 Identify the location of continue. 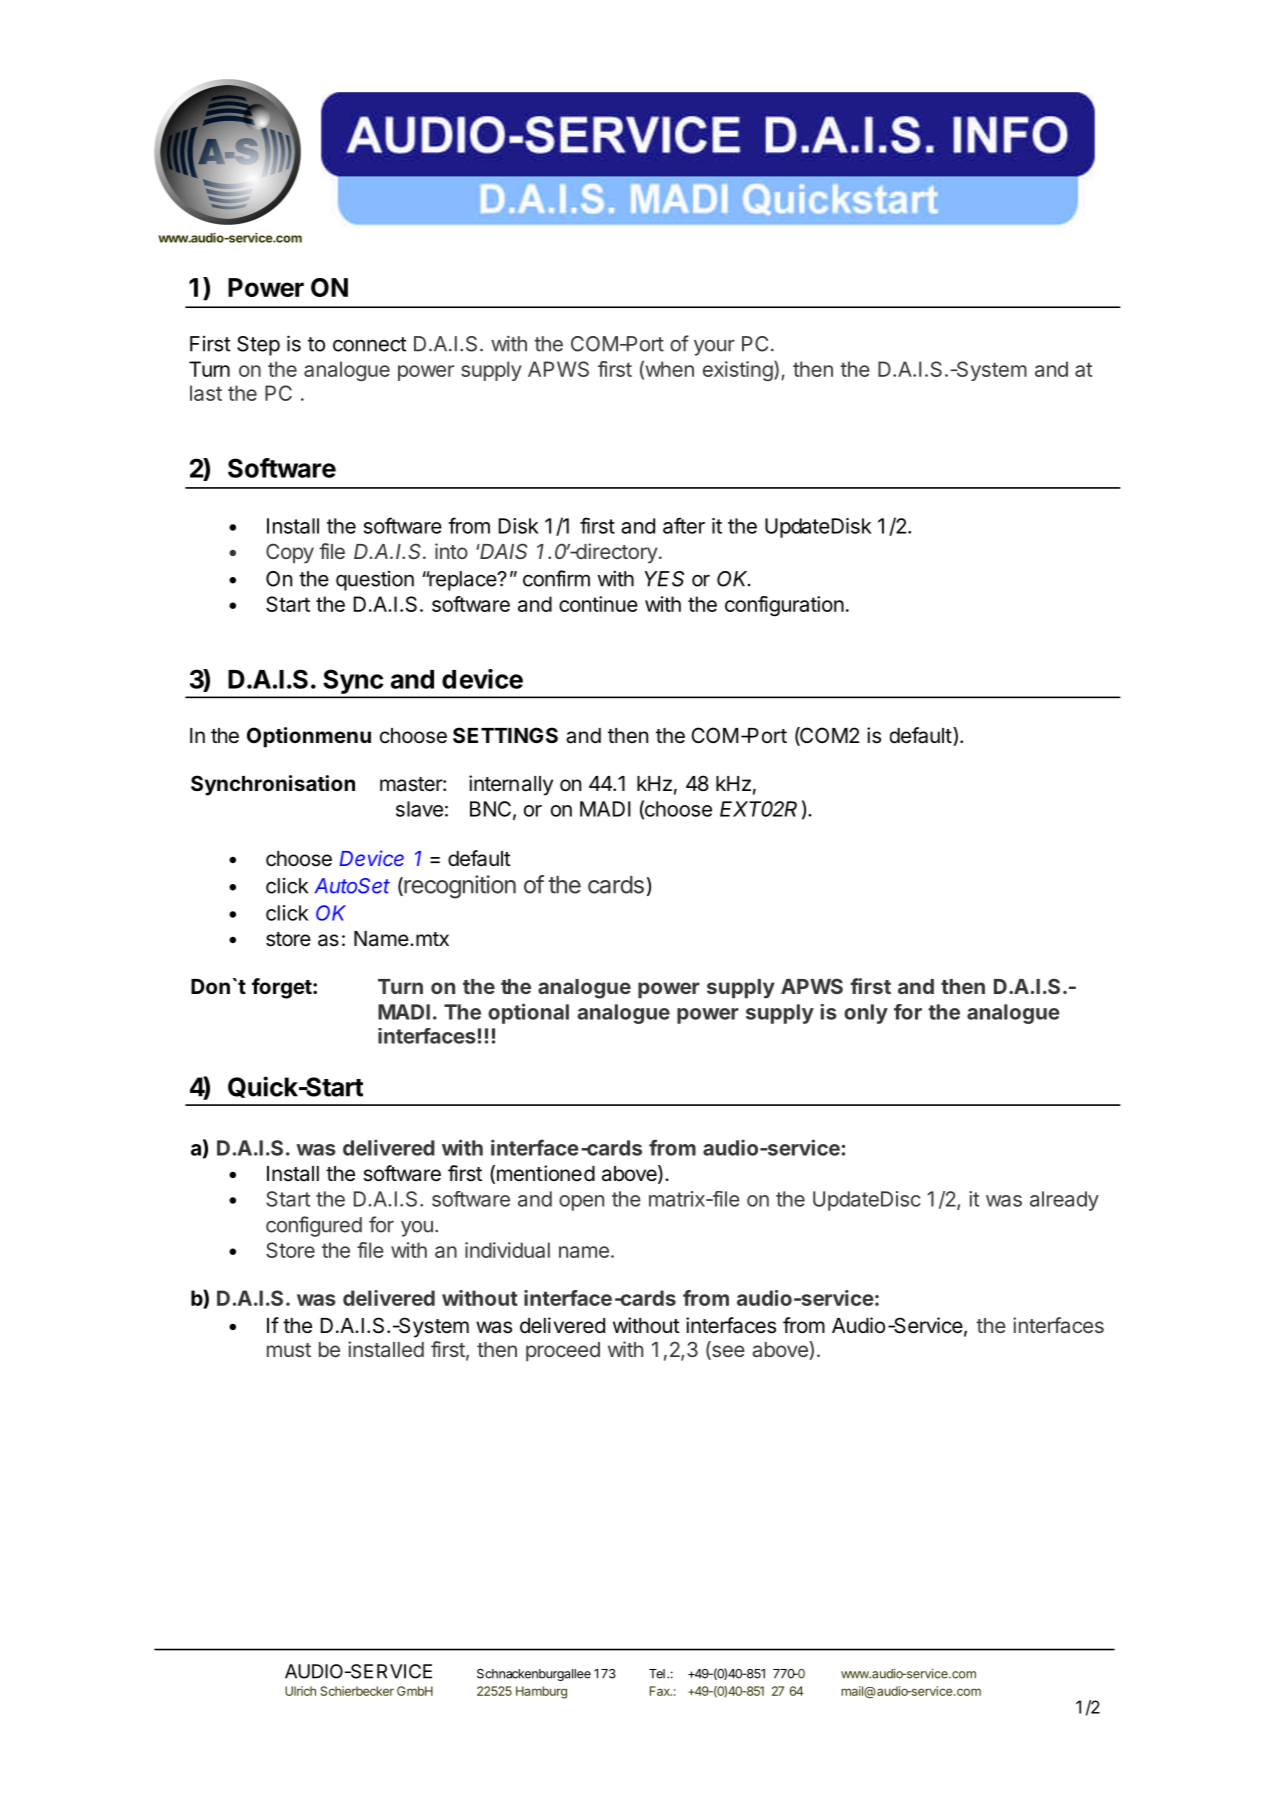
(598, 604).
